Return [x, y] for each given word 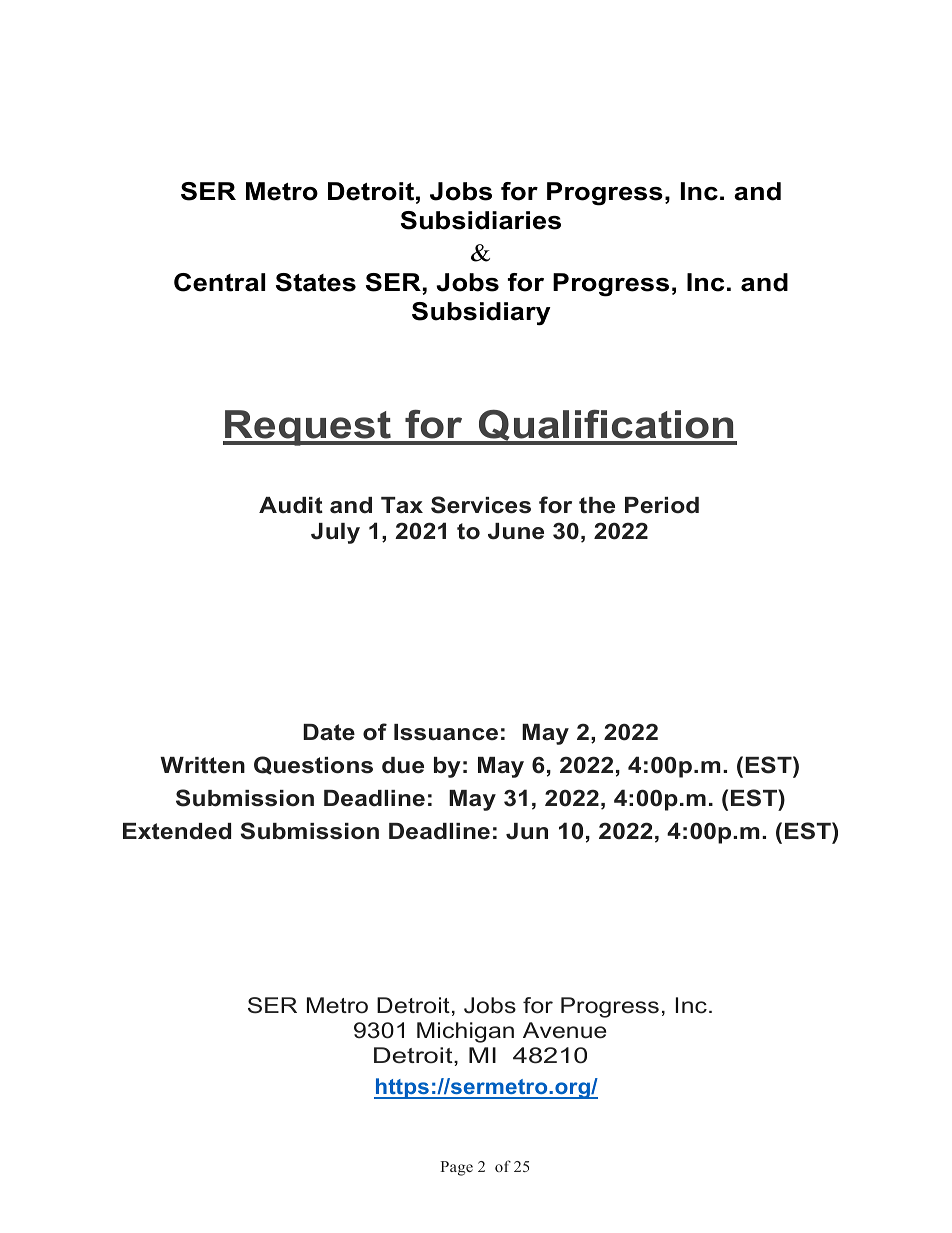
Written [202, 765]
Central [219, 282]
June [516, 531]
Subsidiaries [481, 220]
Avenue [564, 1030]
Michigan [465, 1032]
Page [456, 1168]
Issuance [446, 732]
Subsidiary [481, 314]
